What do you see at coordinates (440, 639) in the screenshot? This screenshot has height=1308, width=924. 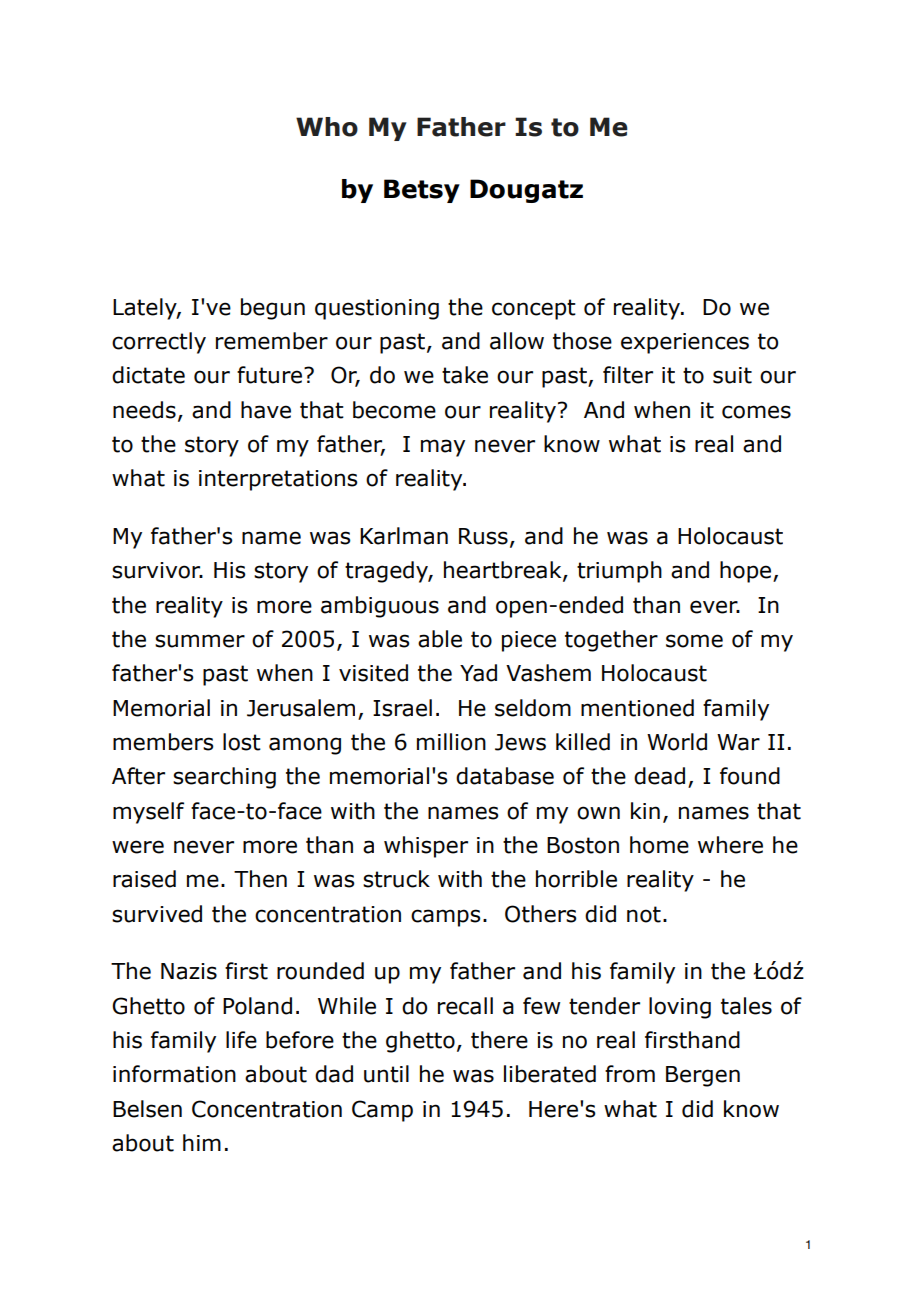 I see `able` at bounding box center [440, 639].
